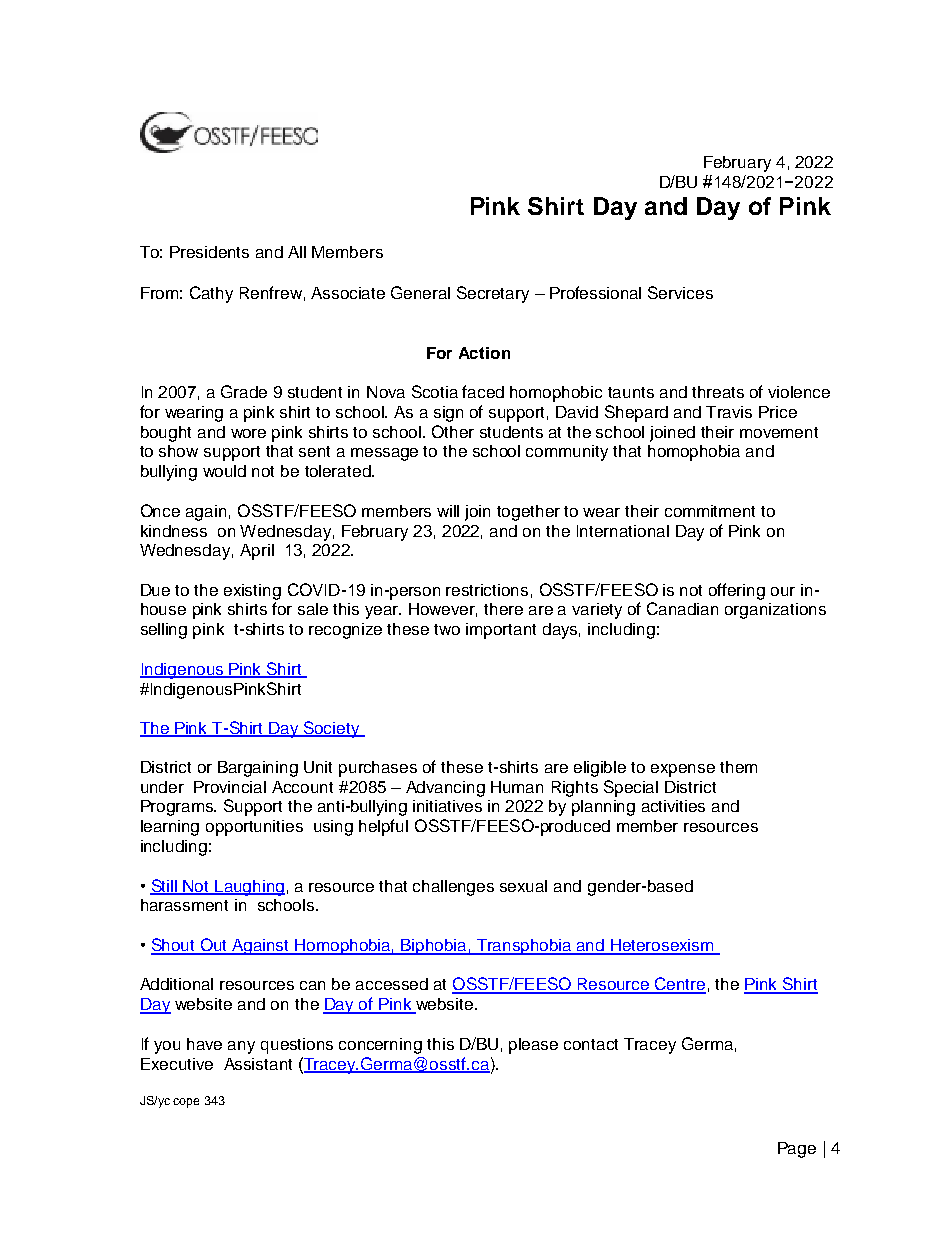 Image resolution: width=952 pixels, height=1233 pixels. What do you see at coordinates (258, 769) in the page?
I see `Bargaining` at bounding box center [258, 769].
